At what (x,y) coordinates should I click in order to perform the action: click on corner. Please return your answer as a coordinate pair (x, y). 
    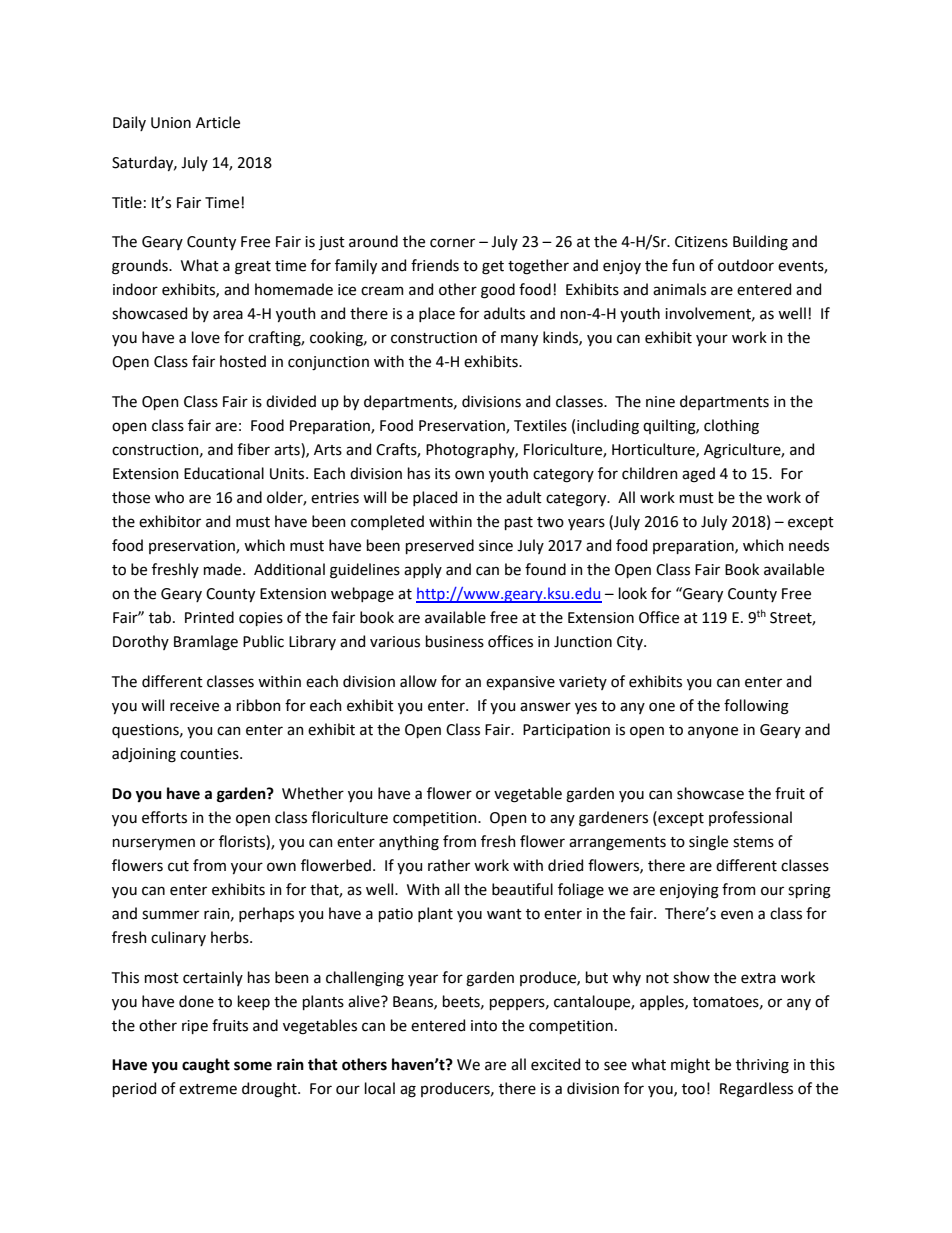
    Looking at the image, I should click on (452, 243).
